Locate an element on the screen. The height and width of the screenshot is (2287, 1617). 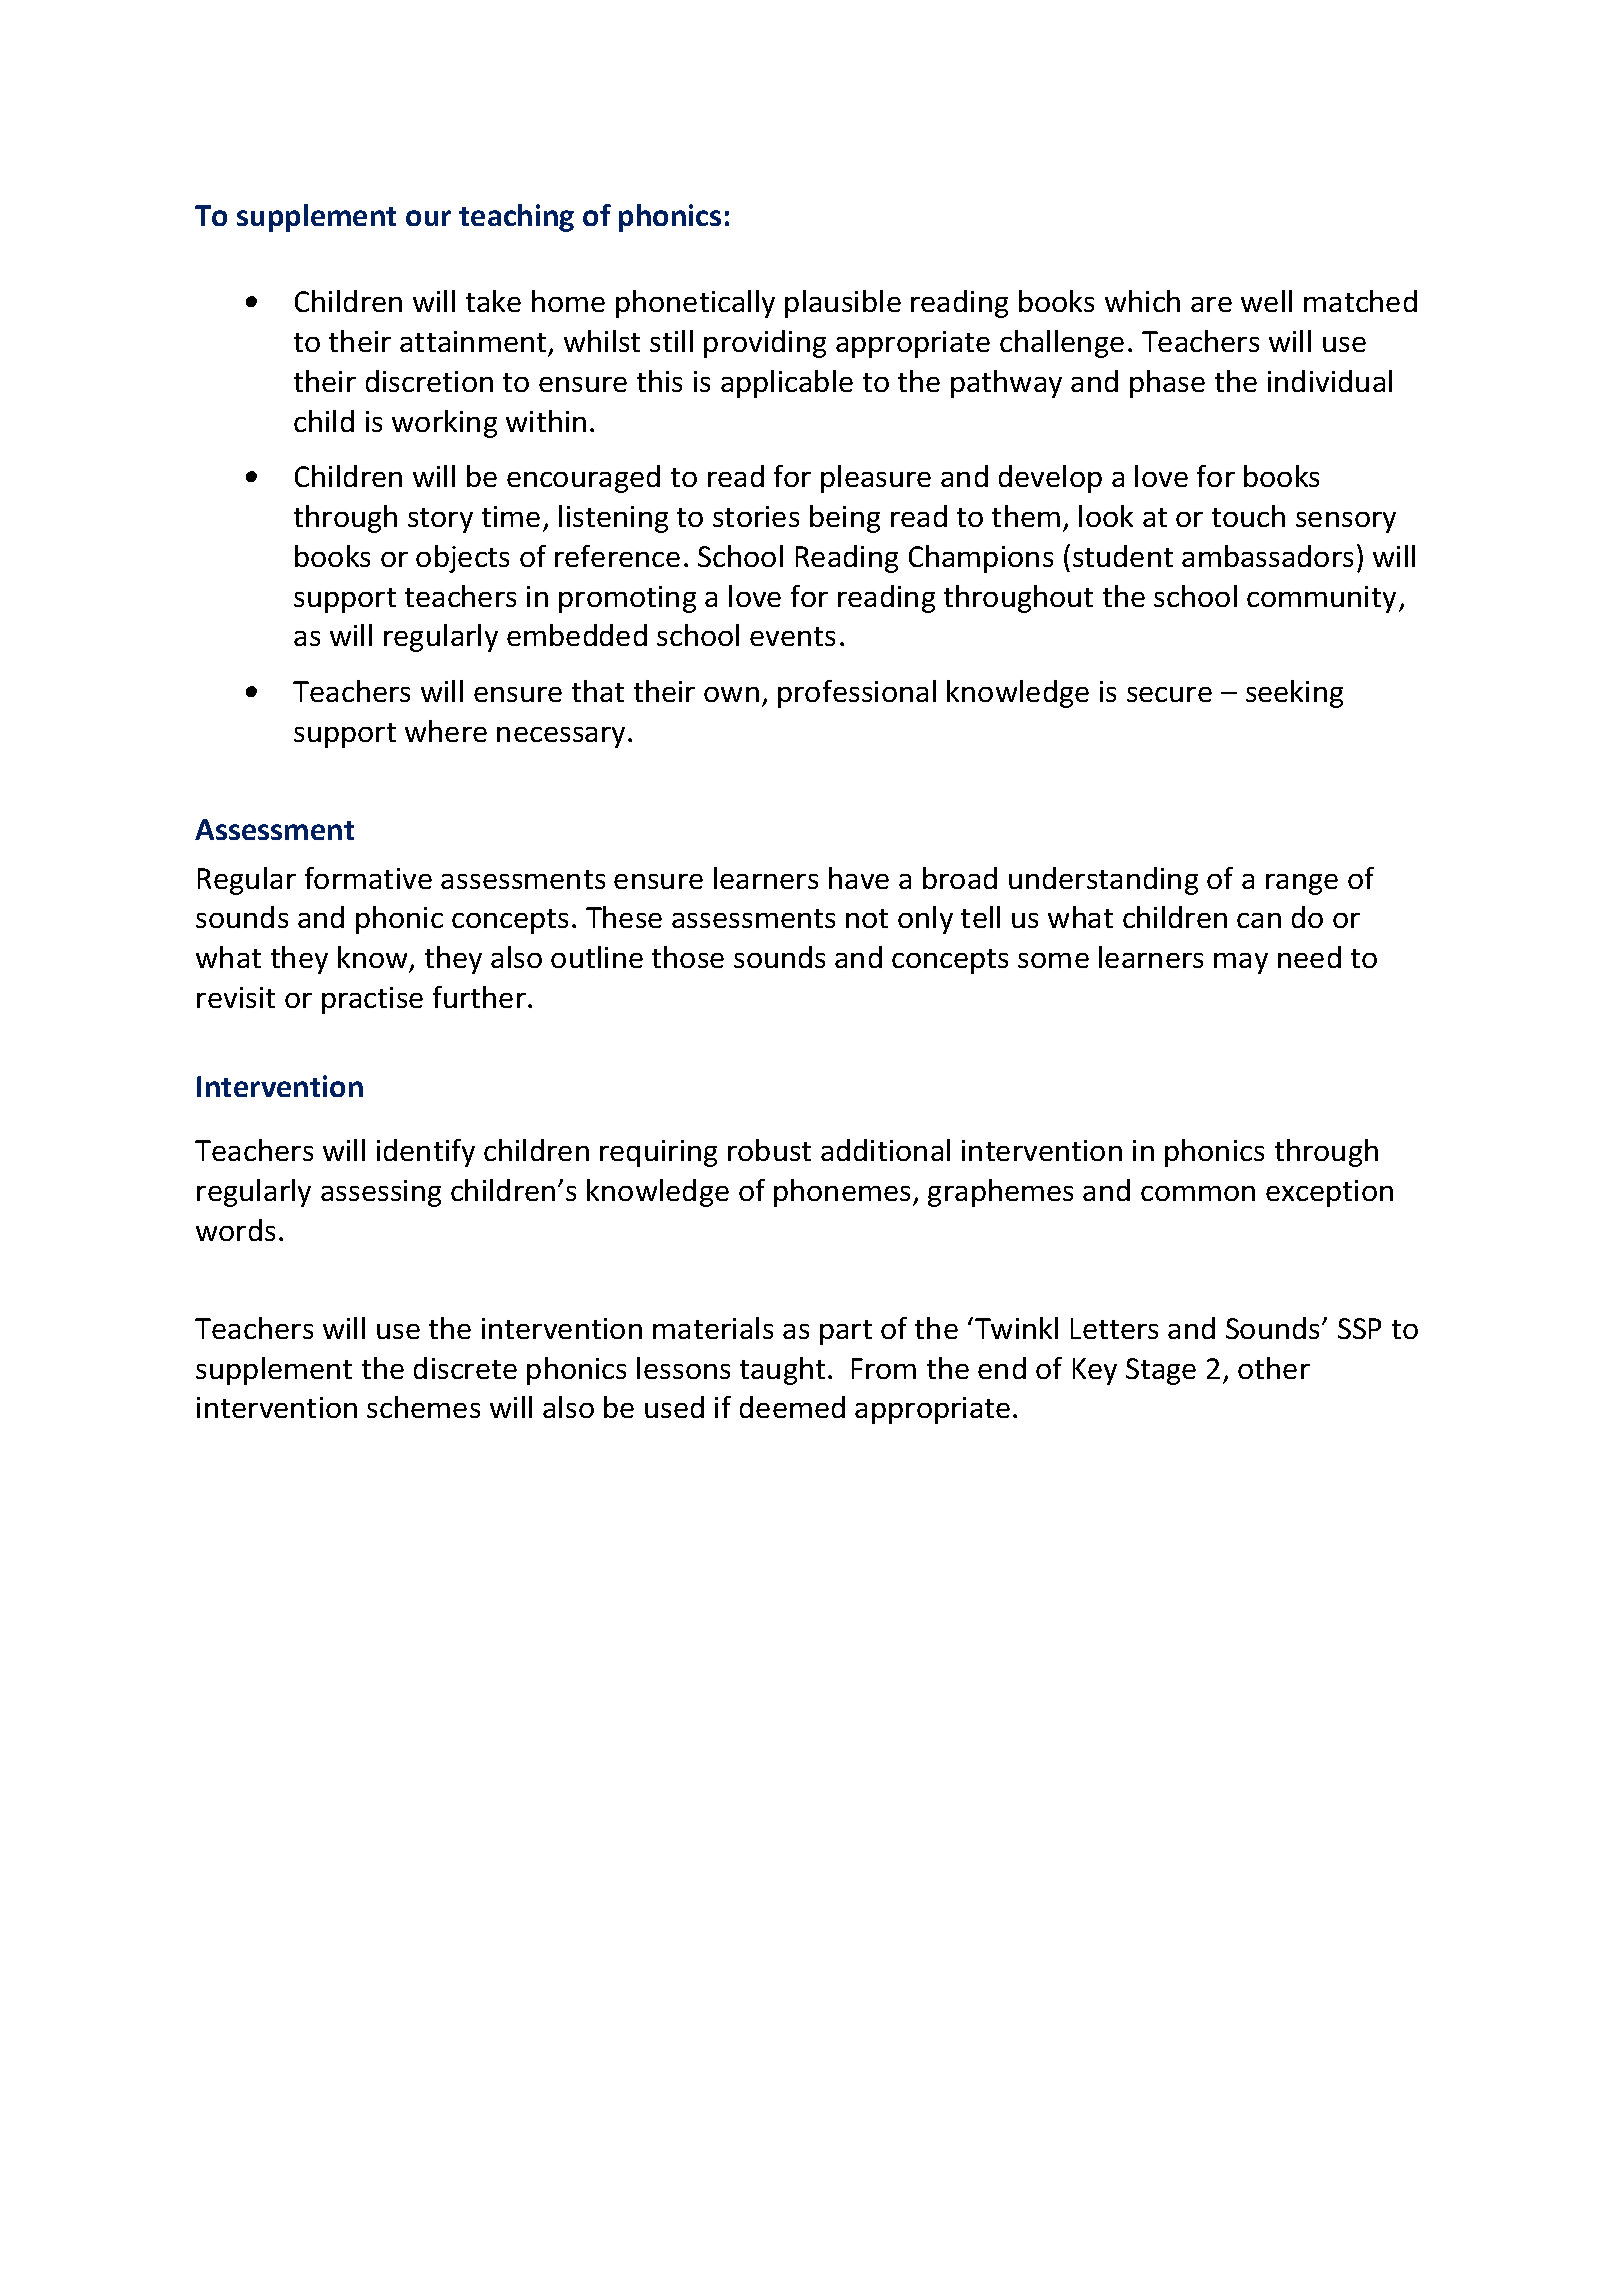
have is located at coordinates (859, 878).
